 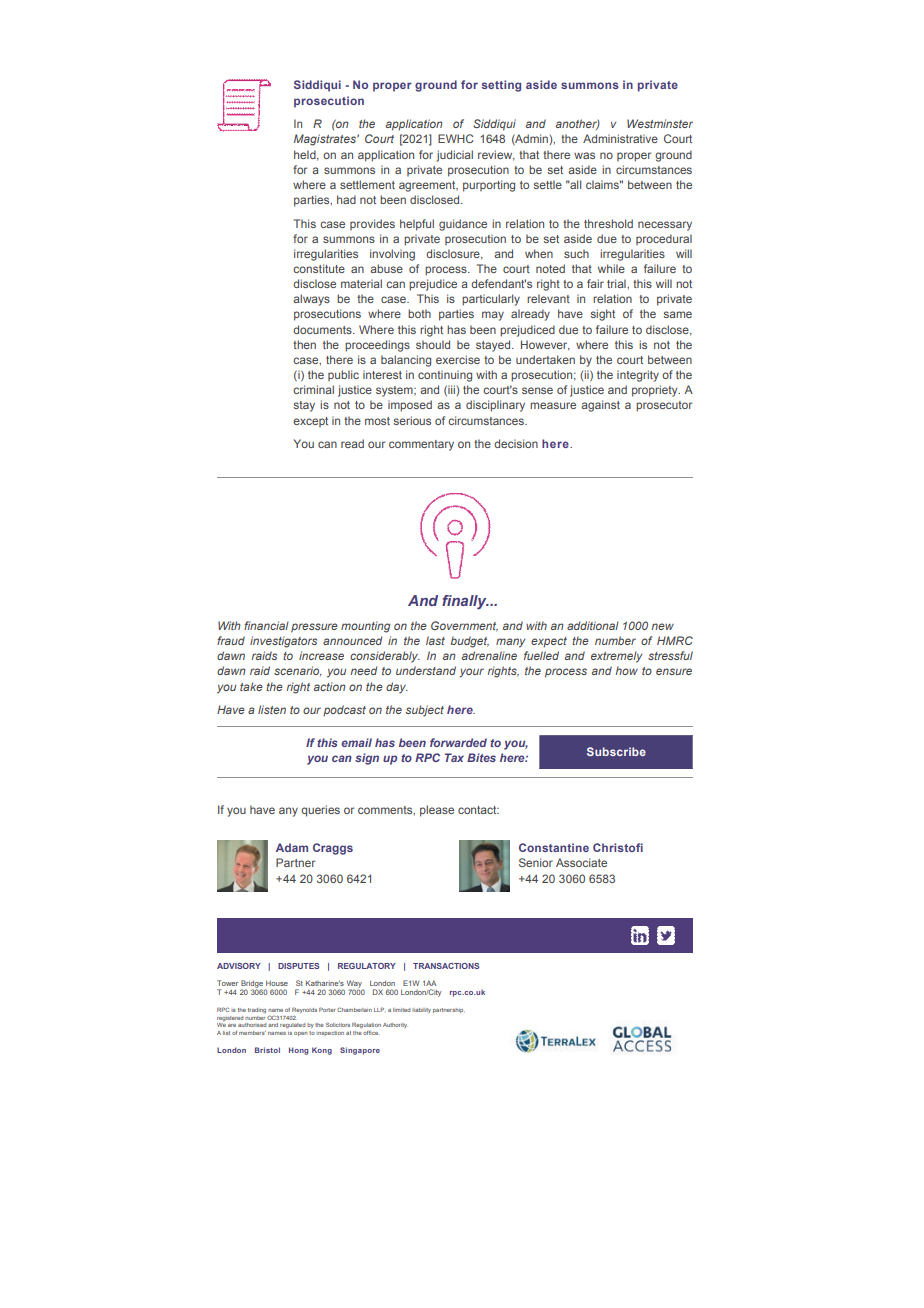 What do you see at coordinates (437, 811) in the screenshot?
I see `please` at bounding box center [437, 811].
